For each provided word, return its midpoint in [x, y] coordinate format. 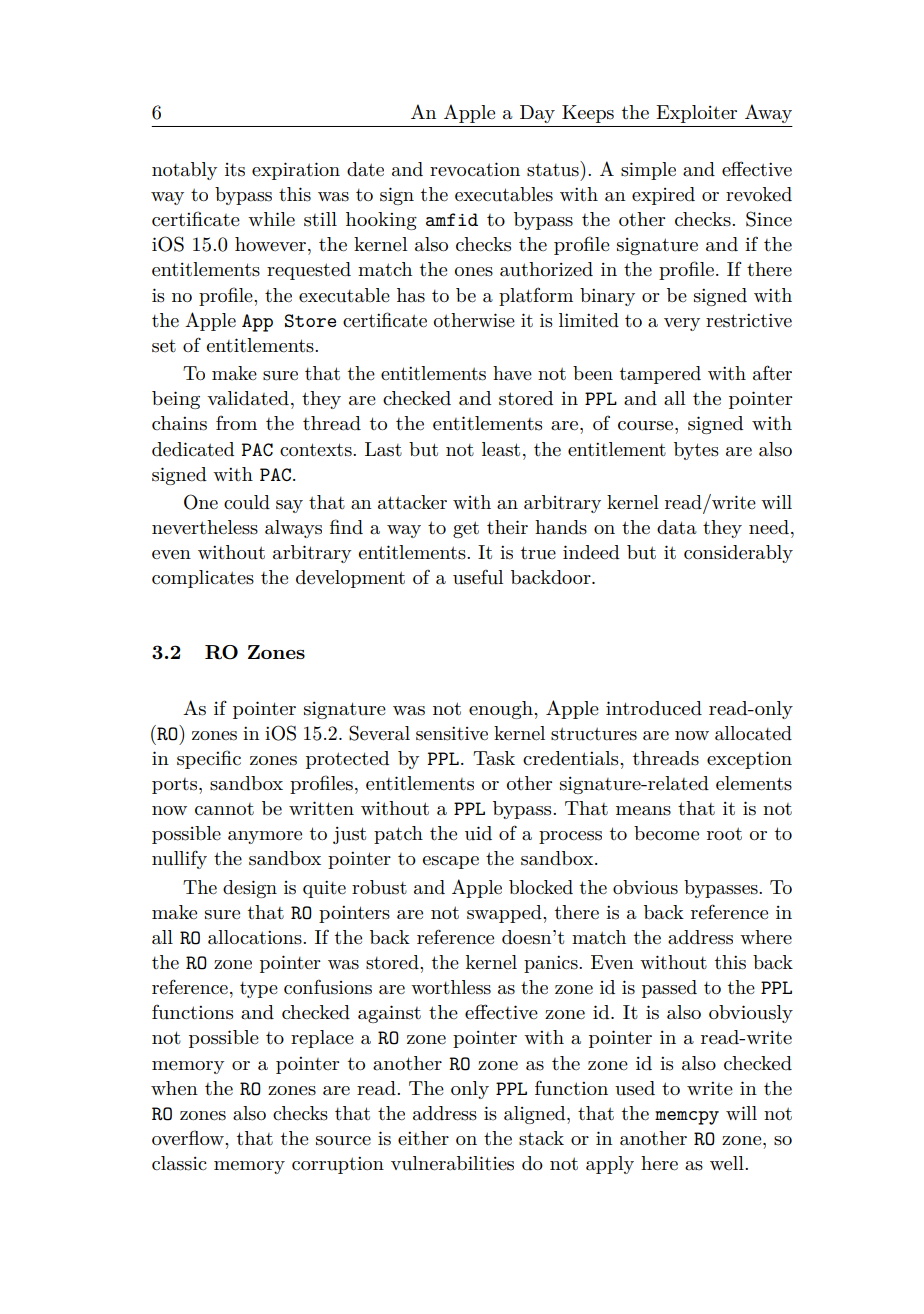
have [512, 373]
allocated [753, 733]
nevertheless [205, 527]
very [682, 324]
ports [176, 786]
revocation [475, 169]
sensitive [452, 733]
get [466, 529]
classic [179, 1163]
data [677, 527]
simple [648, 171]
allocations [256, 937]
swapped [505, 914]
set [164, 346]
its [235, 170]
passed [669, 989]
